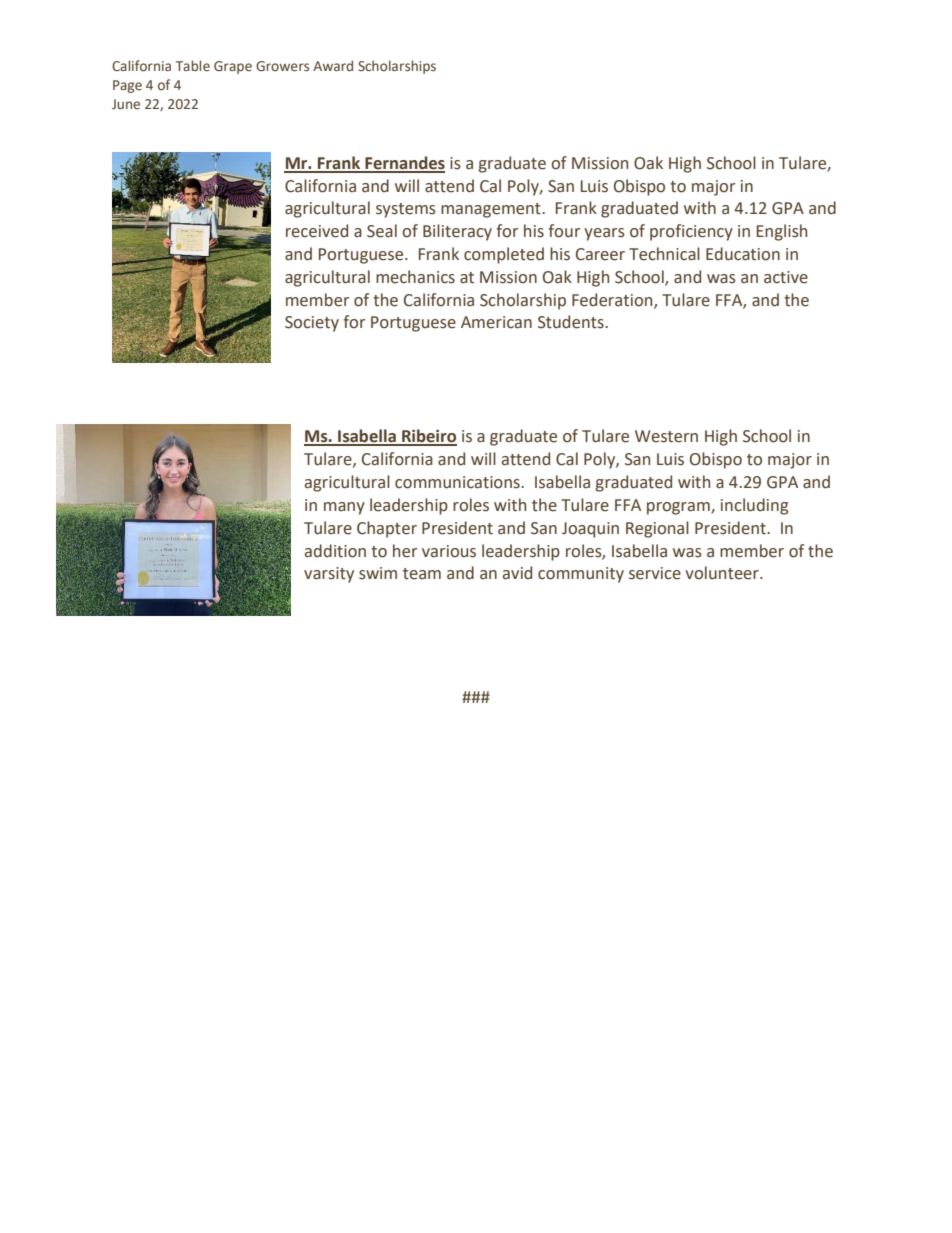 The height and width of the screenshot is (1233, 952). What do you see at coordinates (496, 322) in the screenshot?
I see `American` at bounding box center [496, 322].
